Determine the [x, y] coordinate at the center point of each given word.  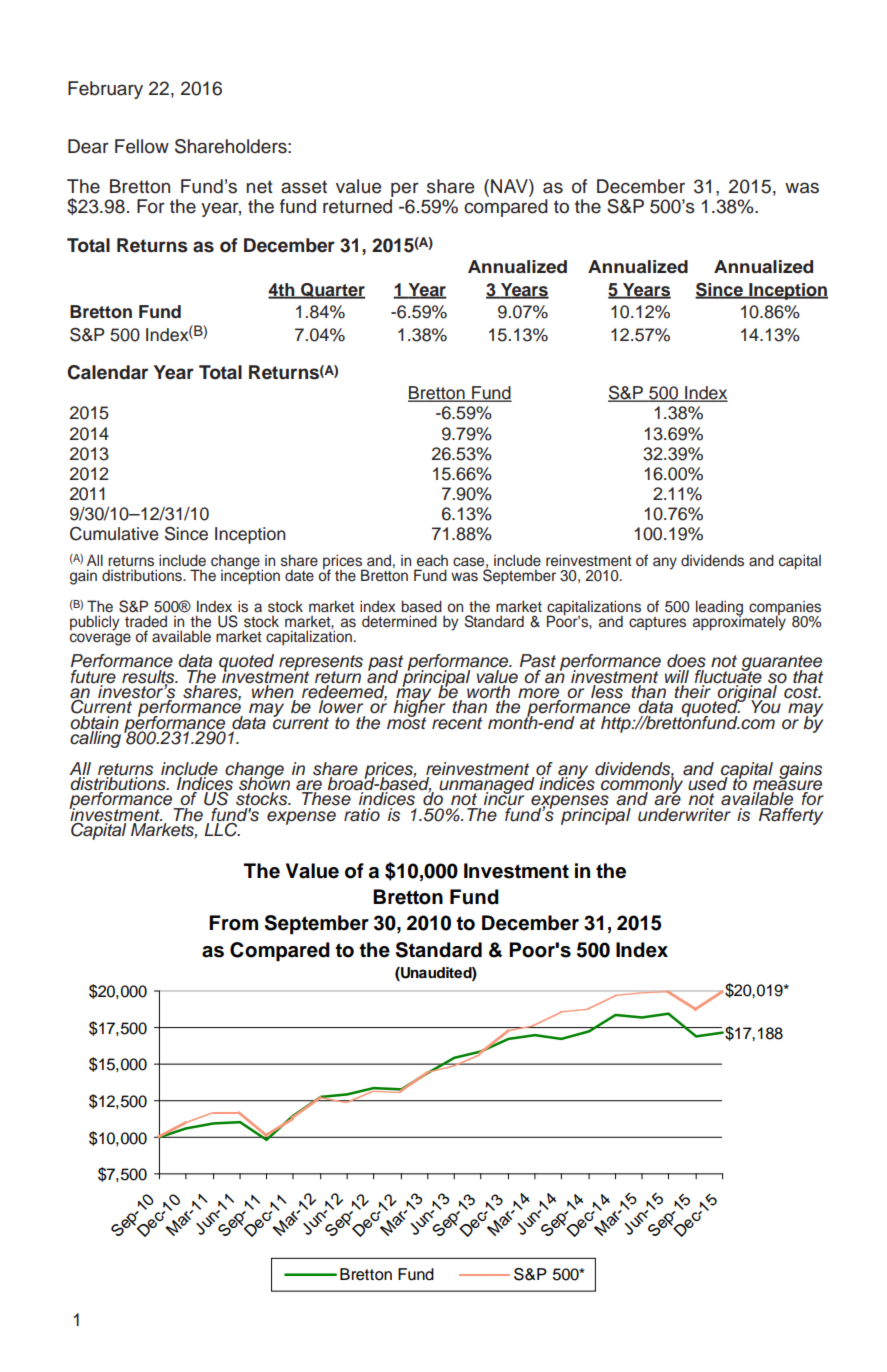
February [105, 90]
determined [399, 621]
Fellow [142, 146]
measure [787, 785]
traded [146, 621]
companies [785, 609]
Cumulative [114, 534]
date [299, 575]
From [233, 923]
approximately [739, 622]
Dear [88, 146]
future [93, 675]
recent [457, 723]
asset [304, 187]
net [260, 187]
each [432, 561]
